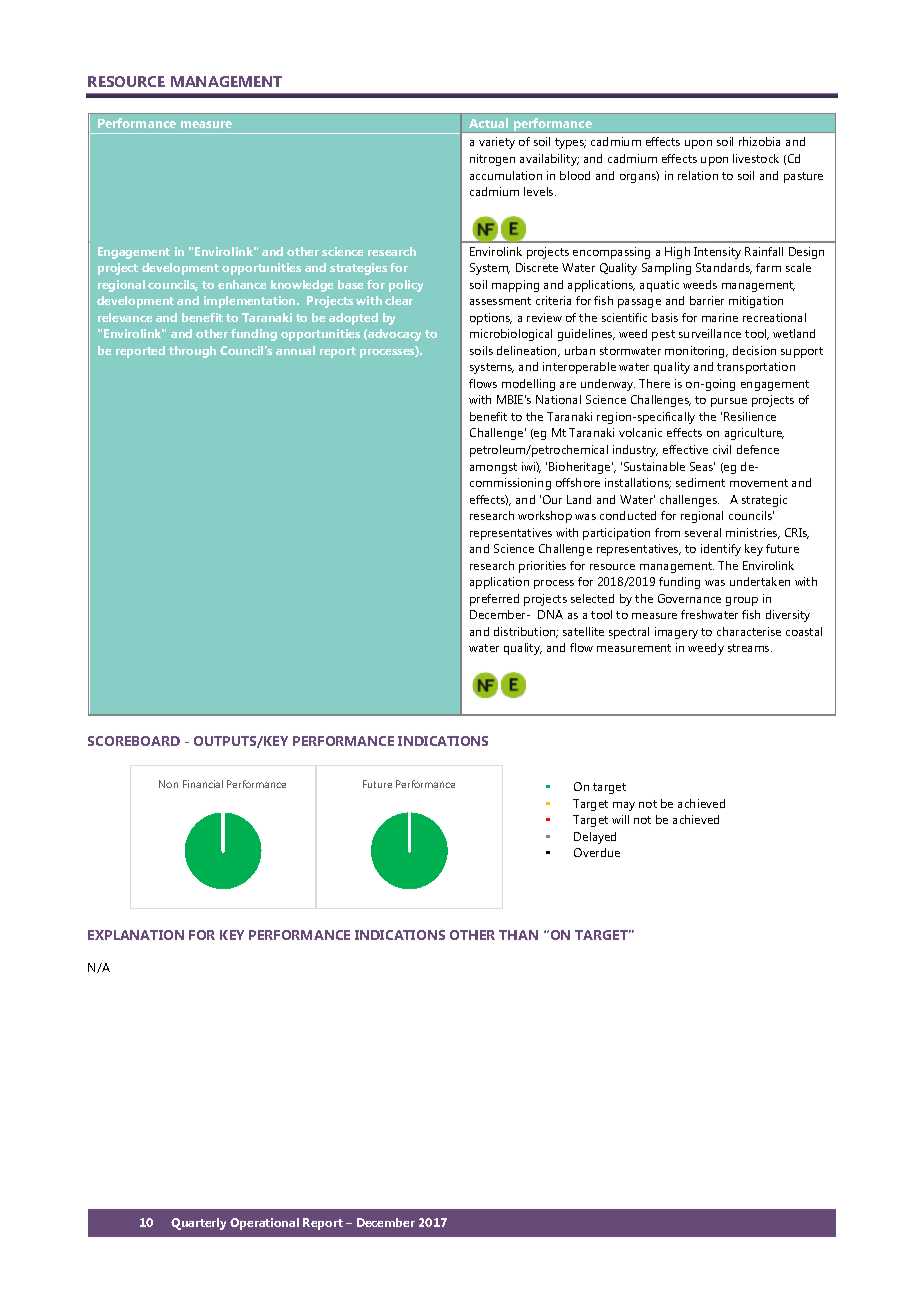 Image resolution: width=924 pixels, height=1308 pixels. What do you see at coordinates (198, 1224) in the image?
I see `Quarterly` at bounding box center [198, 1224].
